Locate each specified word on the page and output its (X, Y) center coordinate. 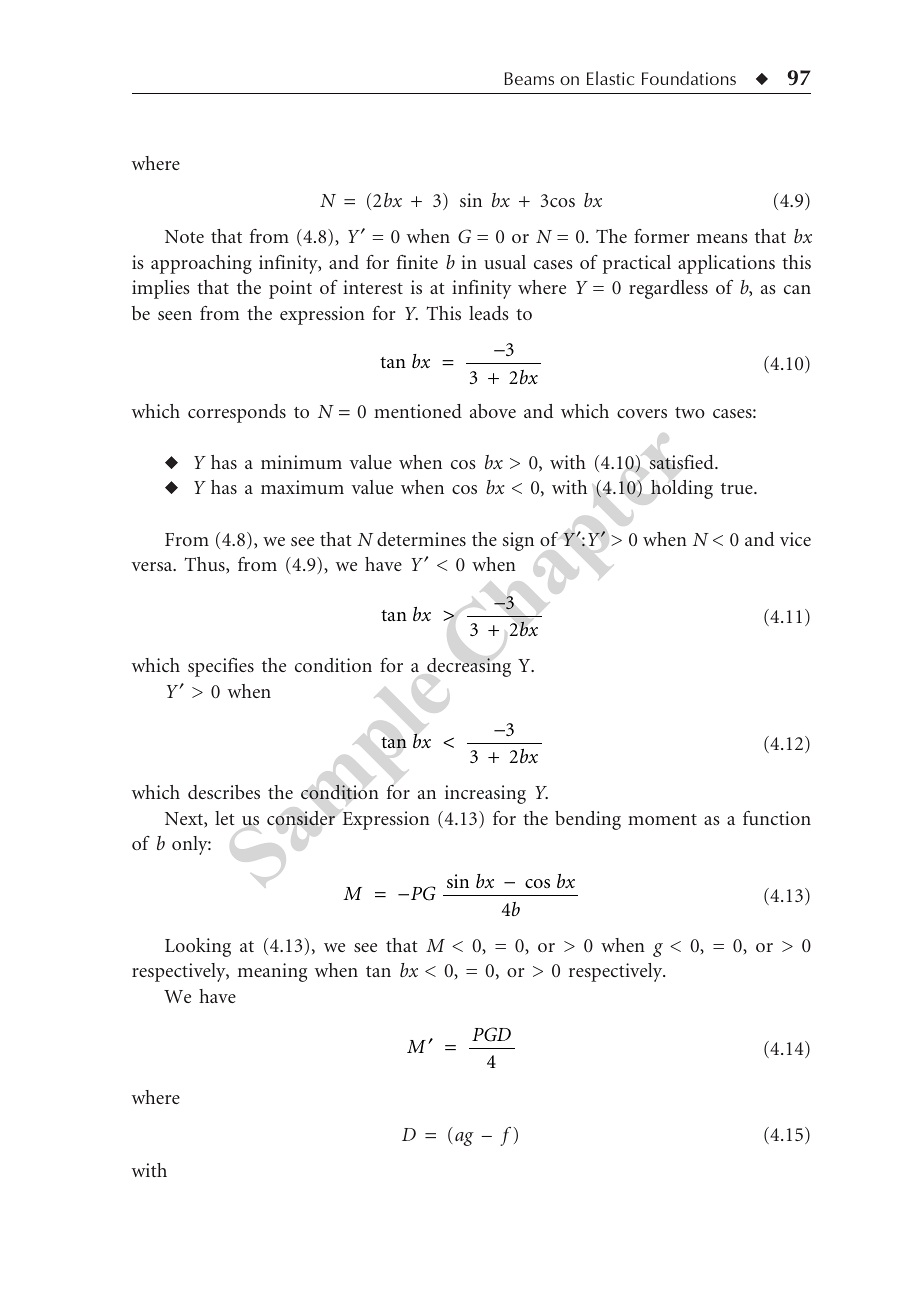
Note (184, 236)
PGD (491, 1034)
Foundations (689, 78)
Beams (529, 78)
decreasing (469, 667)
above (493, 411)
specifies (221, 667)
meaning (272, 972)
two (690, 412)
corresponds (237, 413)
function (777, 818)
